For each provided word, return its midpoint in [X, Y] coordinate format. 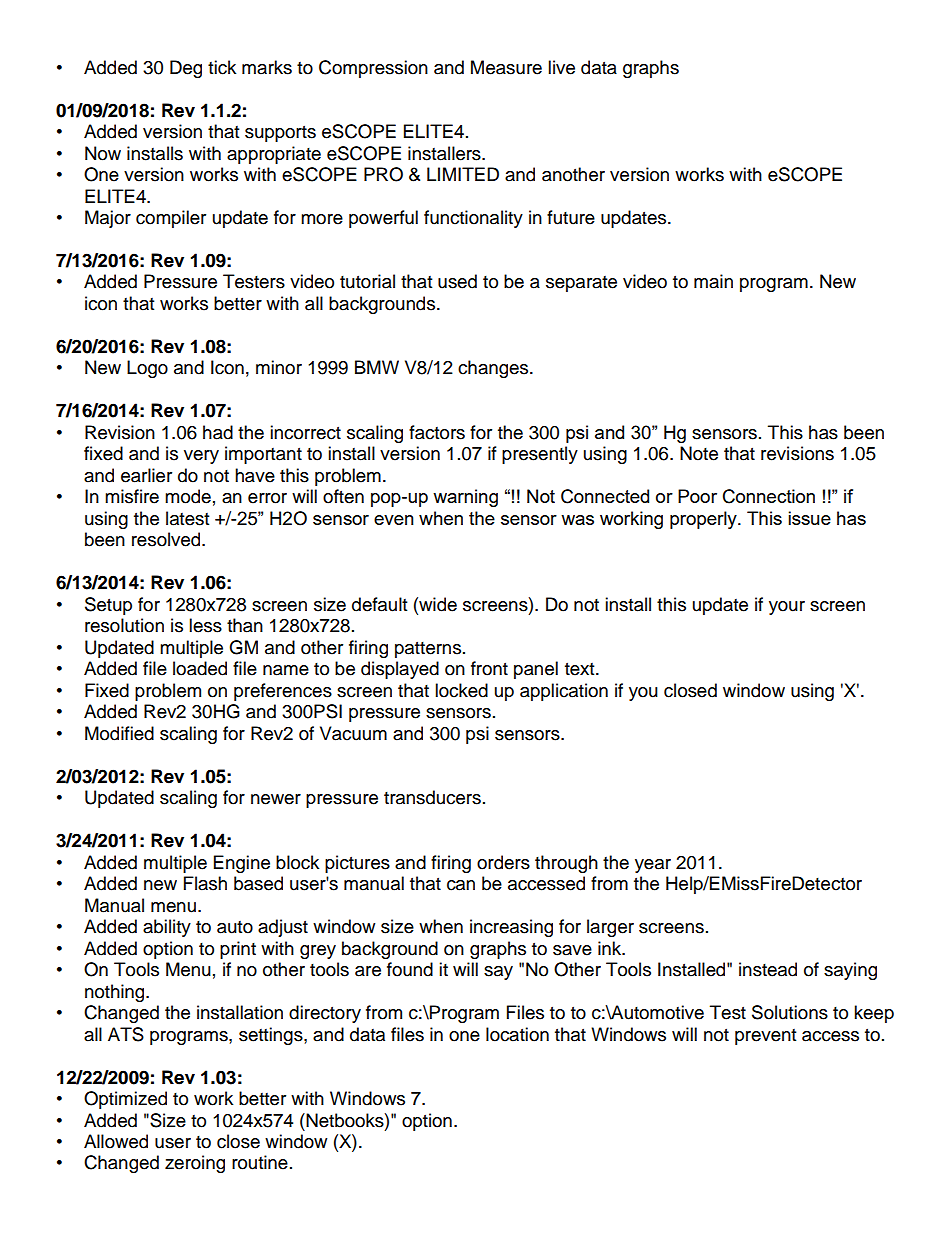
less [205, 625]
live [561, 67]
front [489, 668]
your [787, 608]
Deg [186, 69]
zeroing [195, 1164]
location [517, 1034]
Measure [506, 67]
